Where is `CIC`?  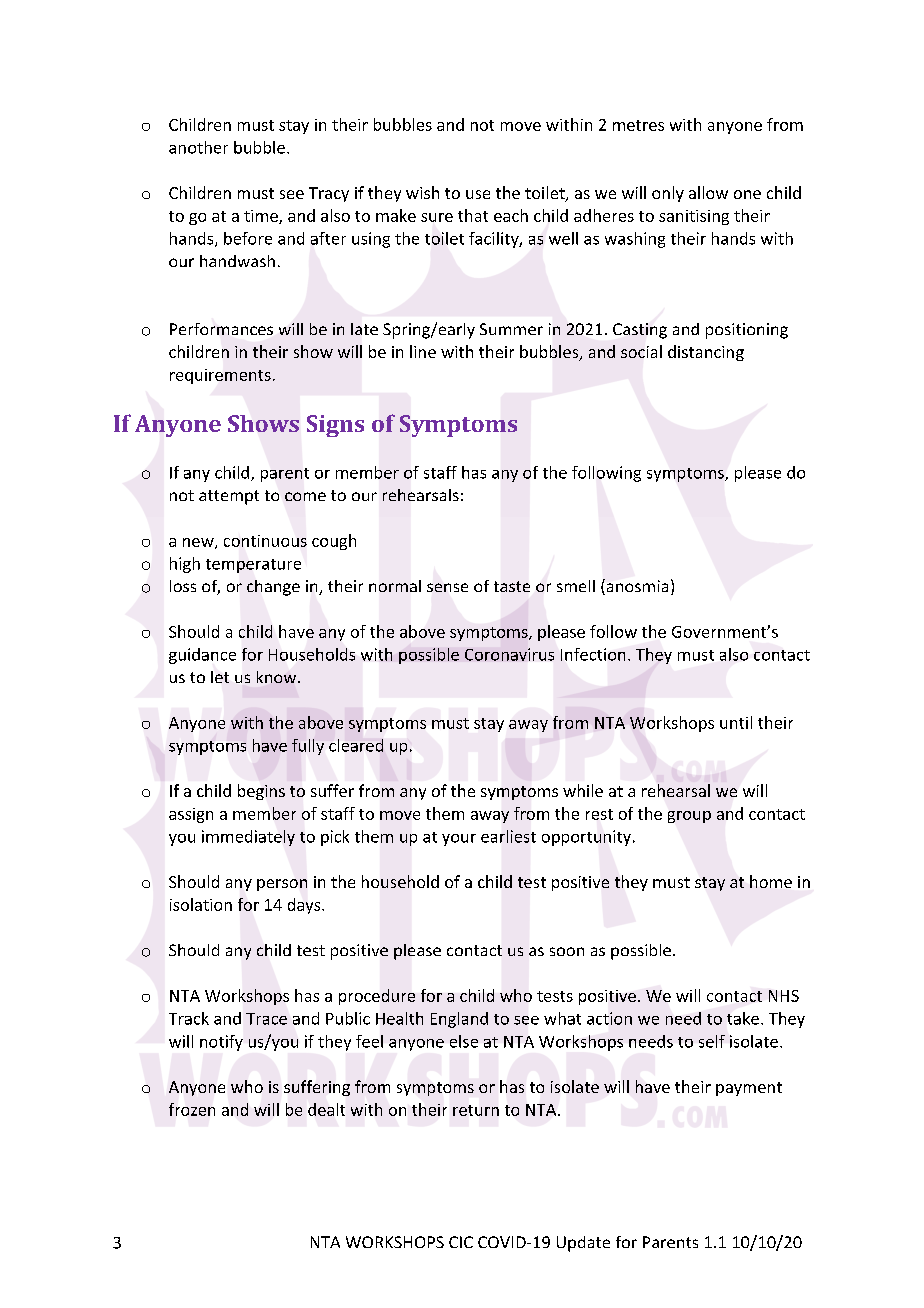
CIC is located at coordinates (461, 1242).
